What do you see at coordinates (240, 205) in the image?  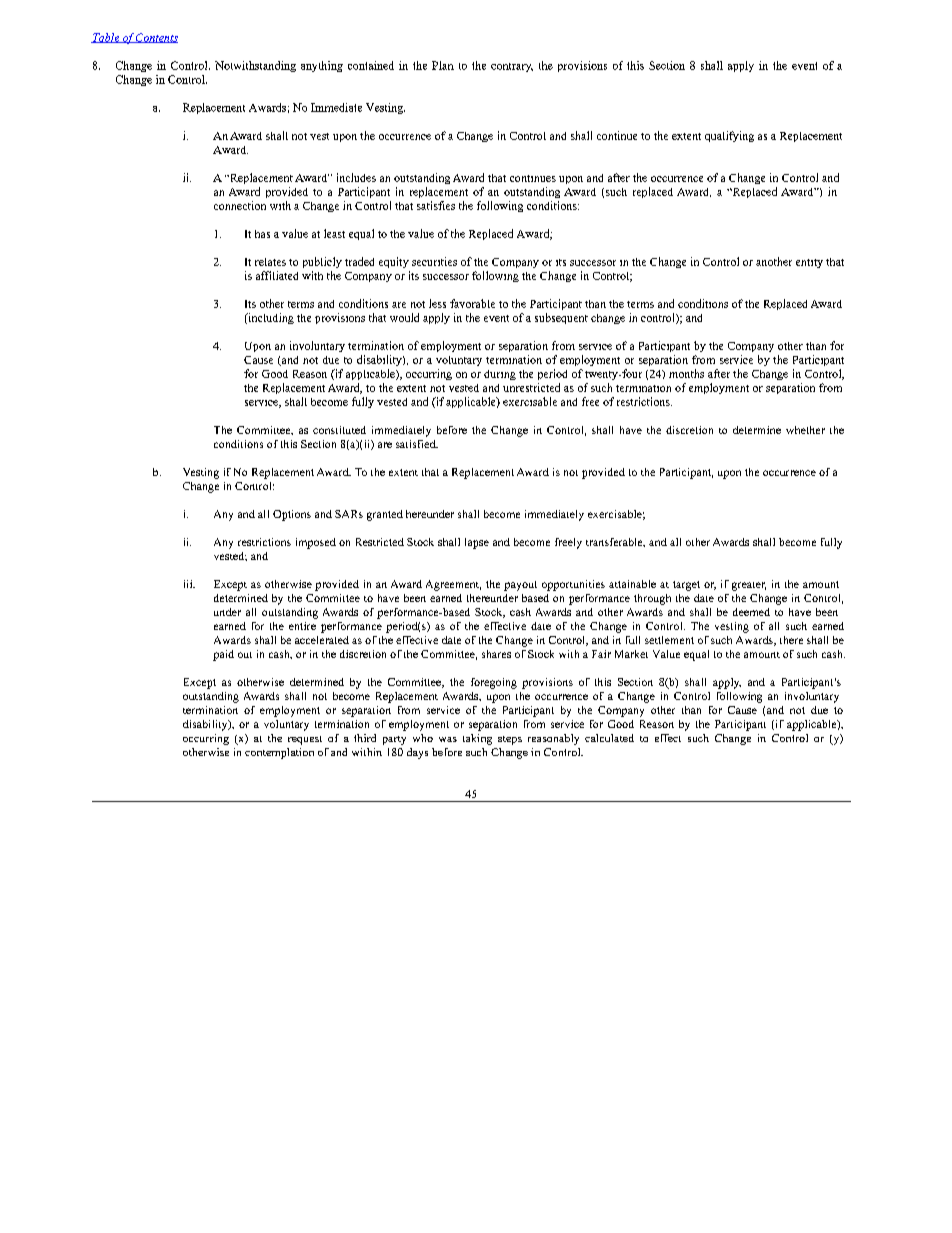 I see `connection` at bounding box center [240, 205].
